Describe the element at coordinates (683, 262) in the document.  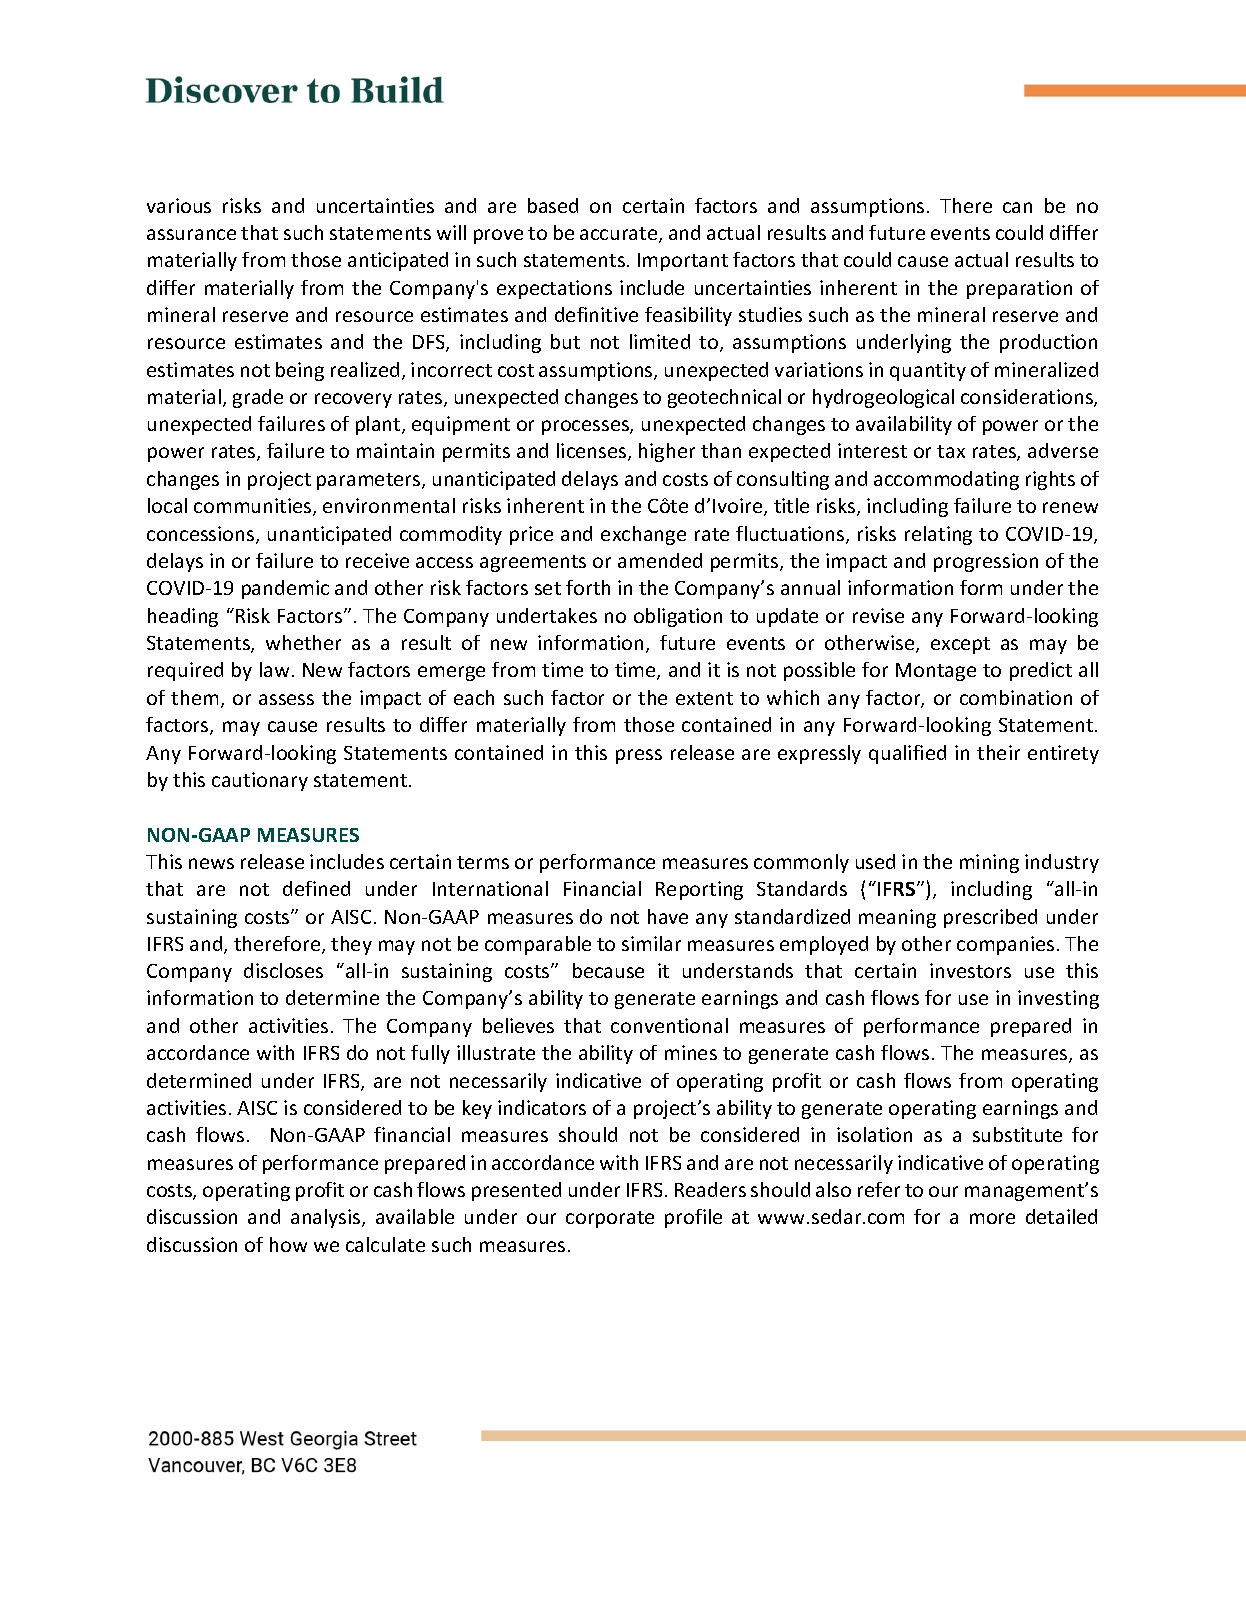
I see `Important` at that location.
